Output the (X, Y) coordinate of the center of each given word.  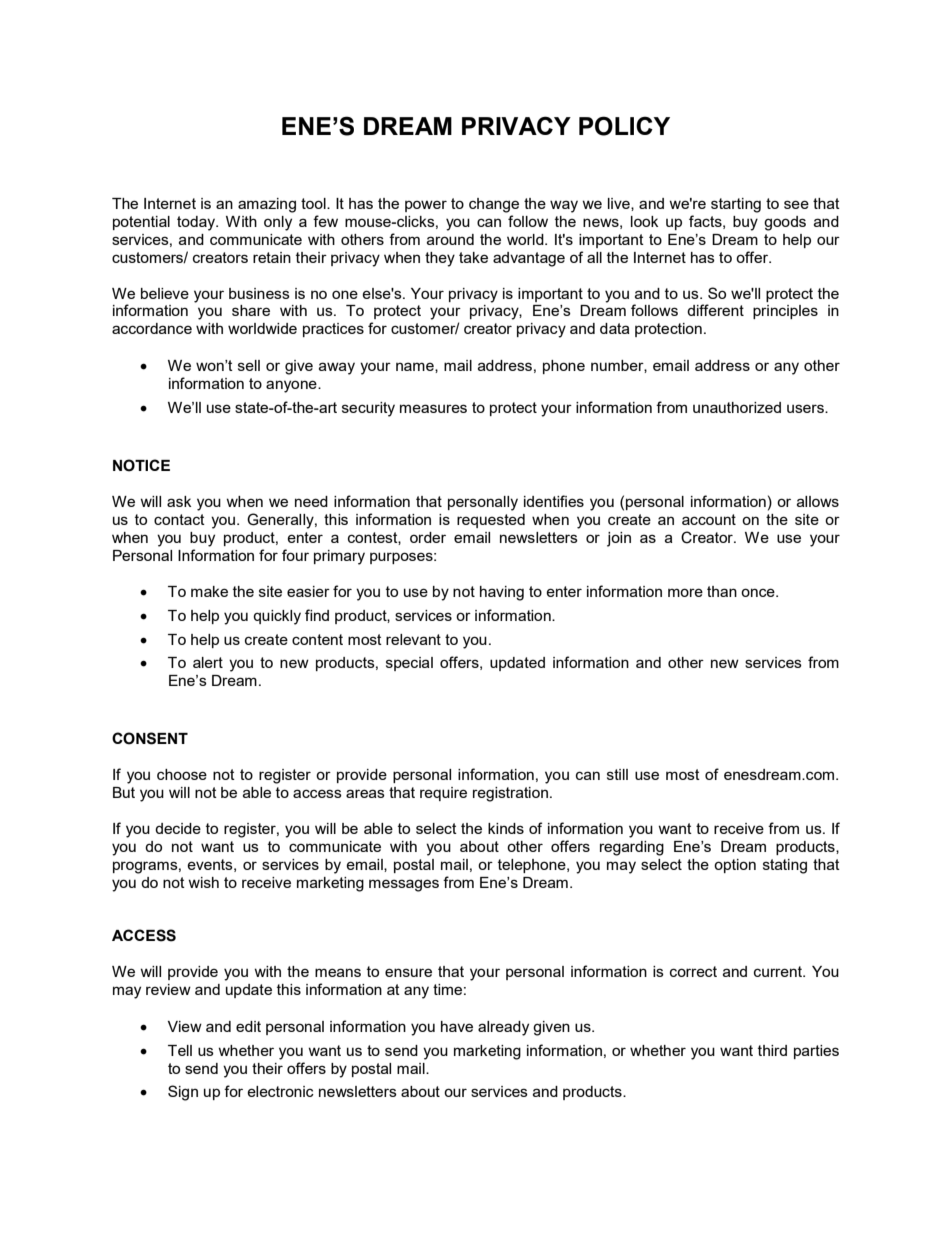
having (502, 593)
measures (433, 408)
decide (178, 828)
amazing (267, 205)
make (209, 591)
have (457, 1026)
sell (249, 365)
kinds (506, 828)
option (735, 866)
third (772, 1050)
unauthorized (737, 407)
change (494, 205)
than (722, 591)
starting (736, 205)
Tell (180, 1050)
